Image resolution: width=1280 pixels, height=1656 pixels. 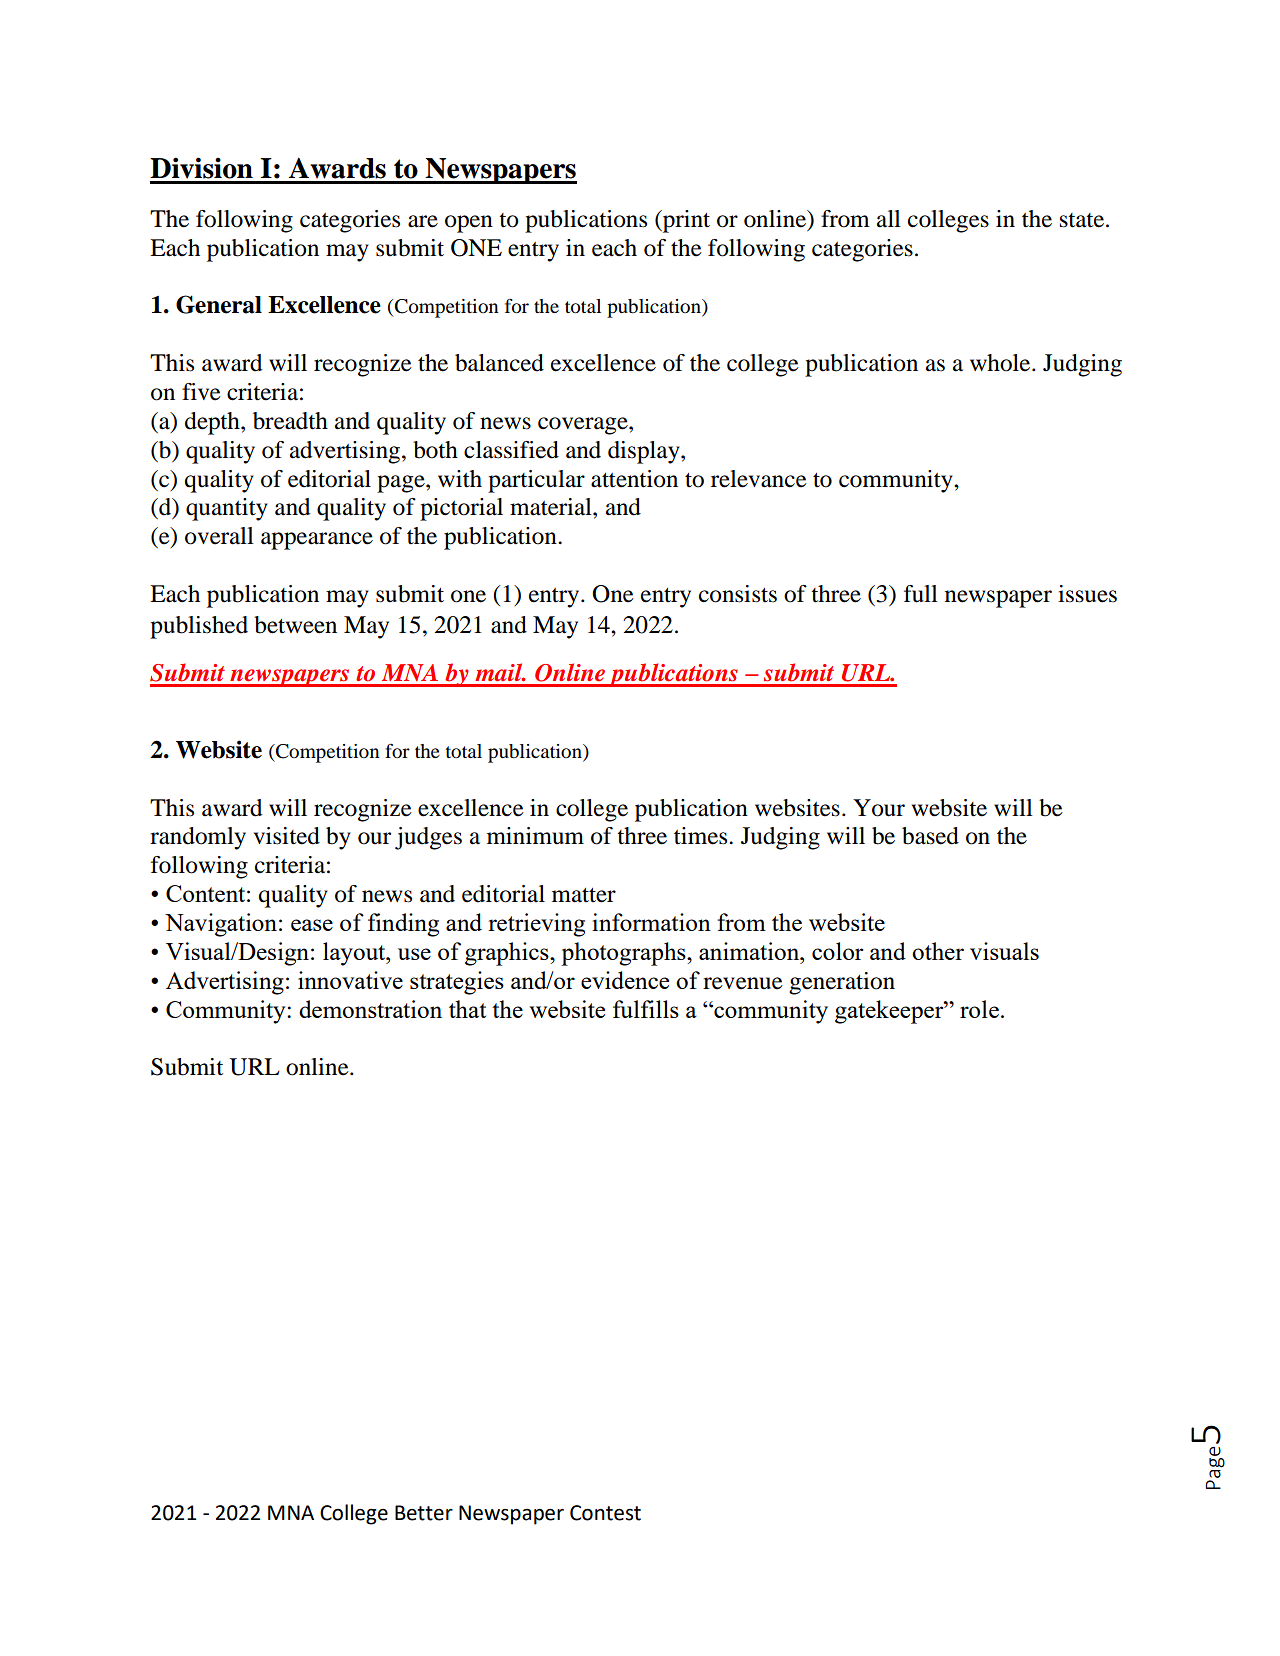 What do you see at coordinates (685, 221) in the screenshot?
I see `print` at bounding box center [685, 221].
